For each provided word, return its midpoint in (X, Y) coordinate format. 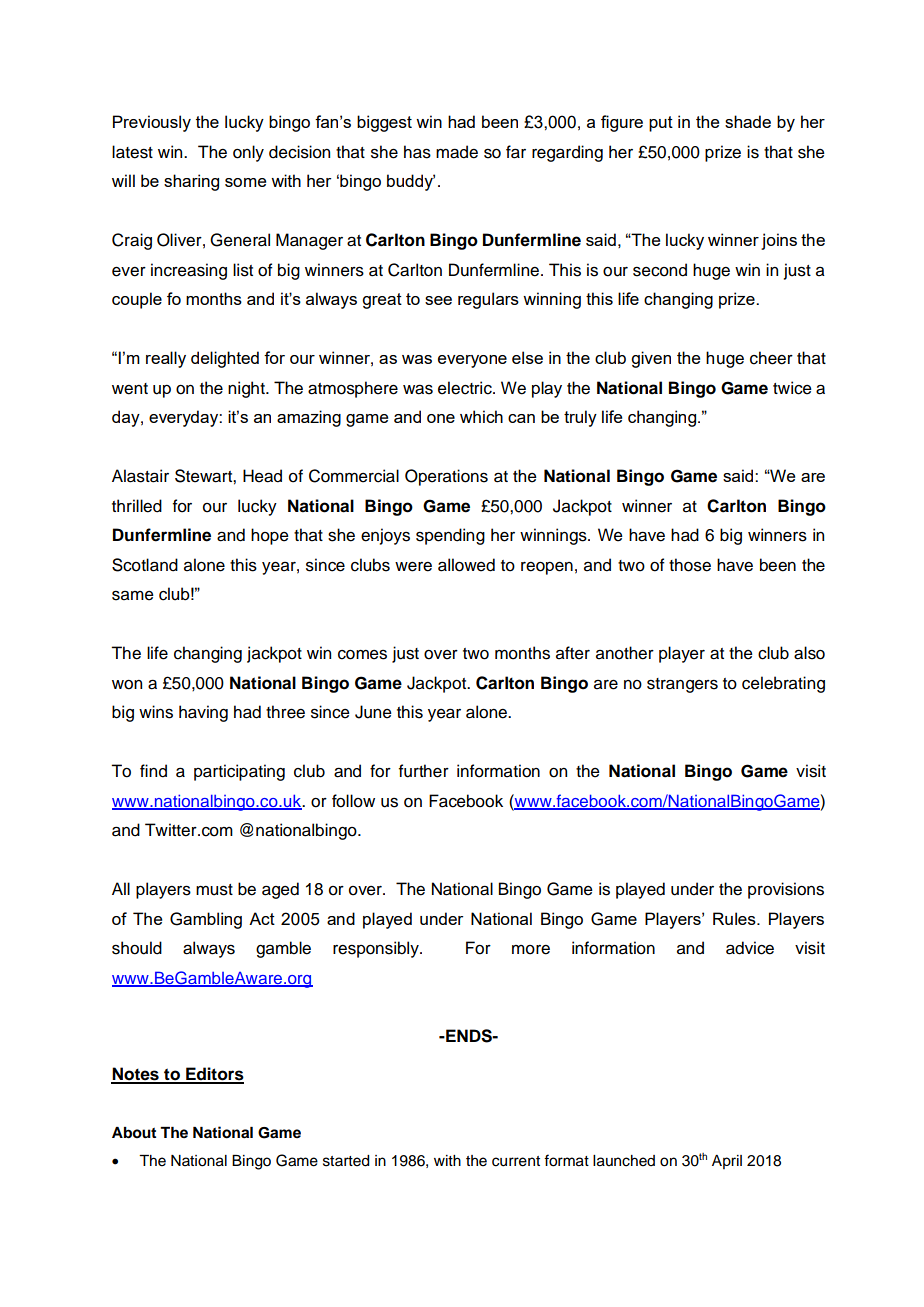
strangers (682, 685)
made (457, 152)
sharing (191, 182)
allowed (466, 565)
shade (748, 121)
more (531, 950)
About (134, 1133)
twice (792, 388)
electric (466, 388)
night (247, 389)
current (516, 1161)
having (203, 713)
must (214, 890)
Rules (735, 918)
